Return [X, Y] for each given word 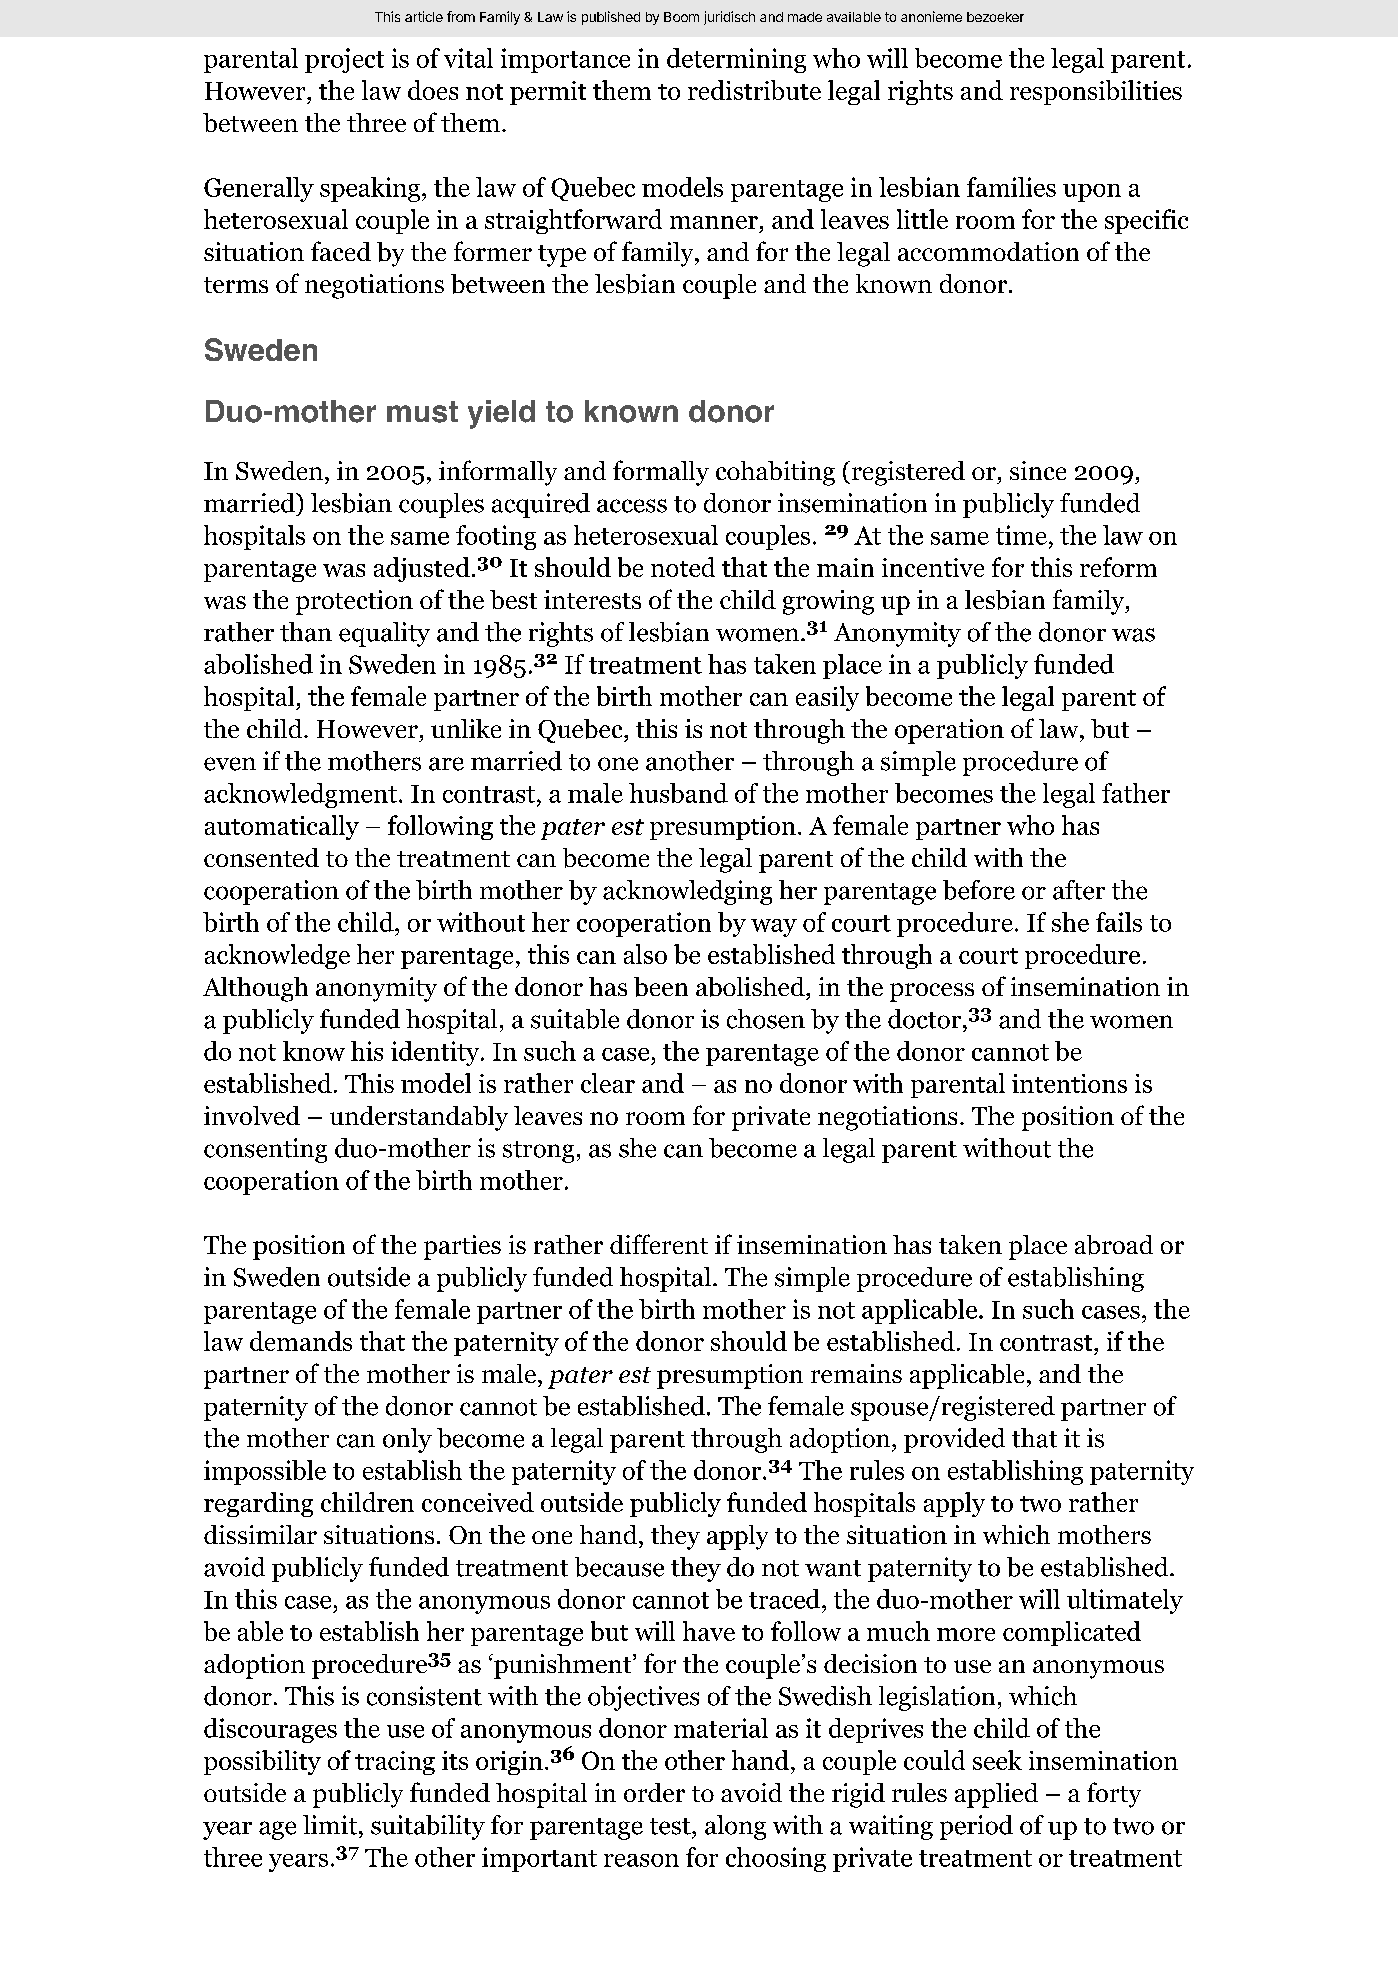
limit [330, 1825]
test [671, 1826]
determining [736, 60]
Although [255, 989]
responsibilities [1096, 92]
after [1079, 890]
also [645, 954]
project [344, 60]
